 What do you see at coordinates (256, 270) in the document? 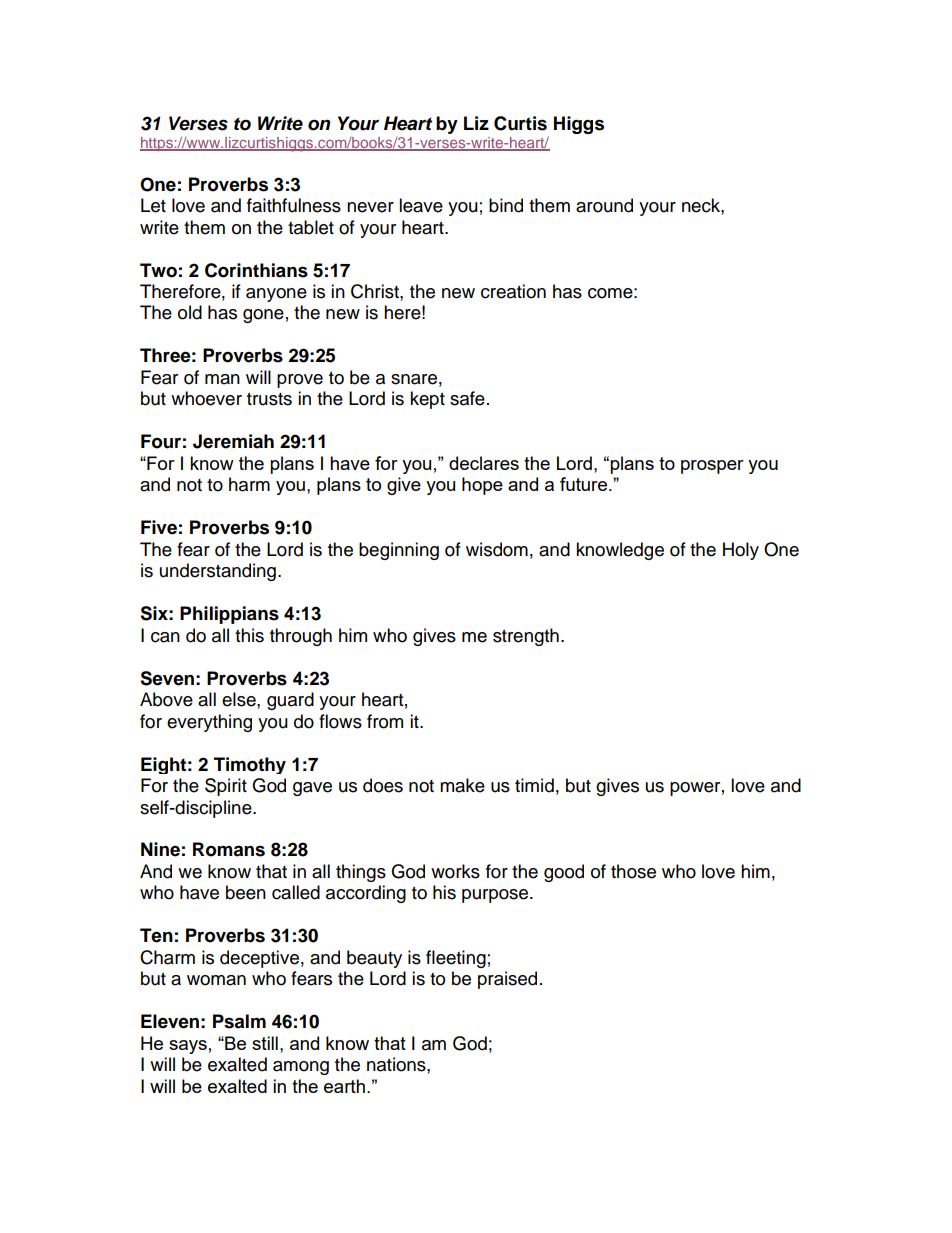
I see `Corinthians` at bounding box center [256, 270].
